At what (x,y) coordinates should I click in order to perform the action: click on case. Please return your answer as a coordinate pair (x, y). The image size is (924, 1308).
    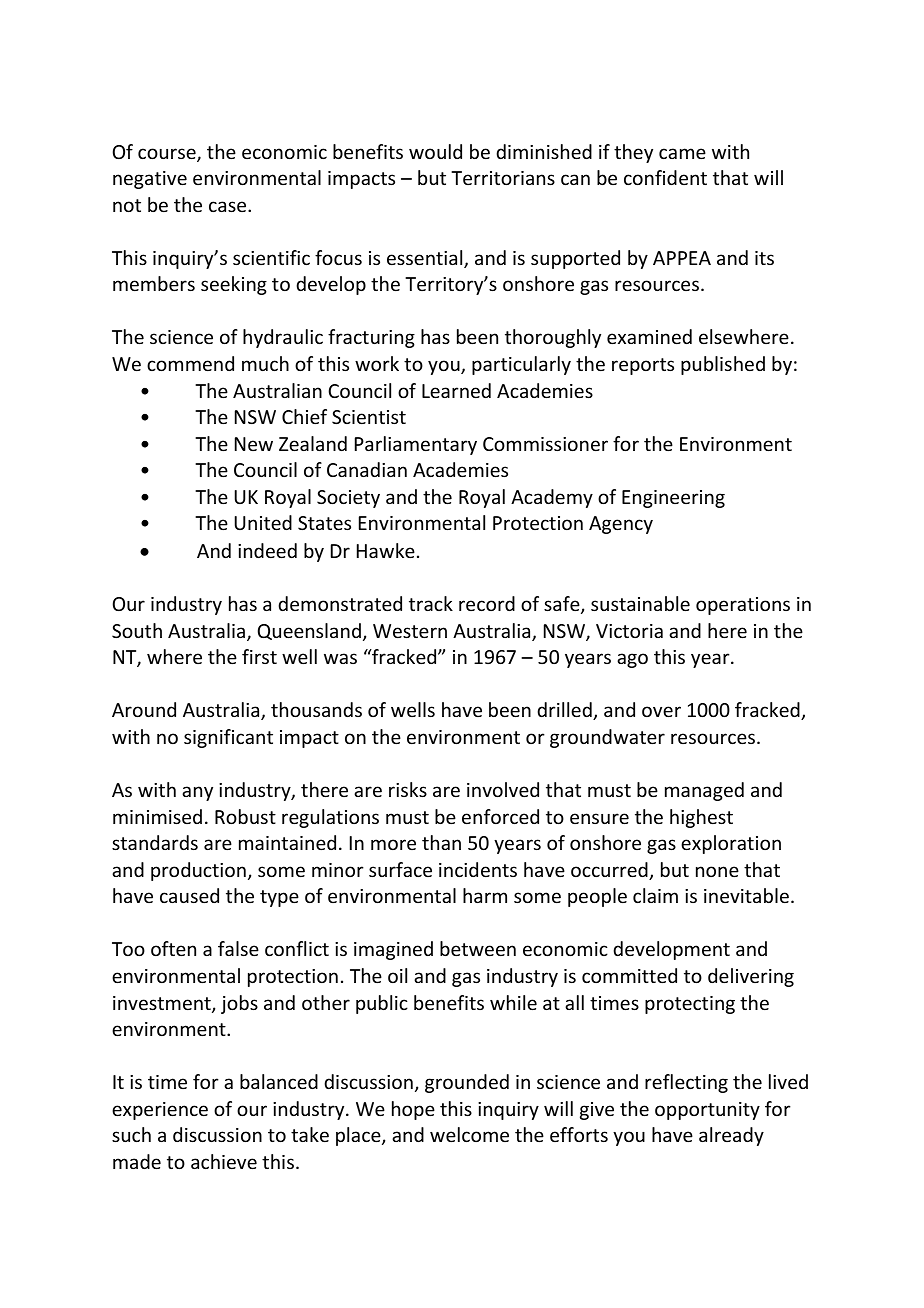
    Looking at the image, I should click on (229, 206).
